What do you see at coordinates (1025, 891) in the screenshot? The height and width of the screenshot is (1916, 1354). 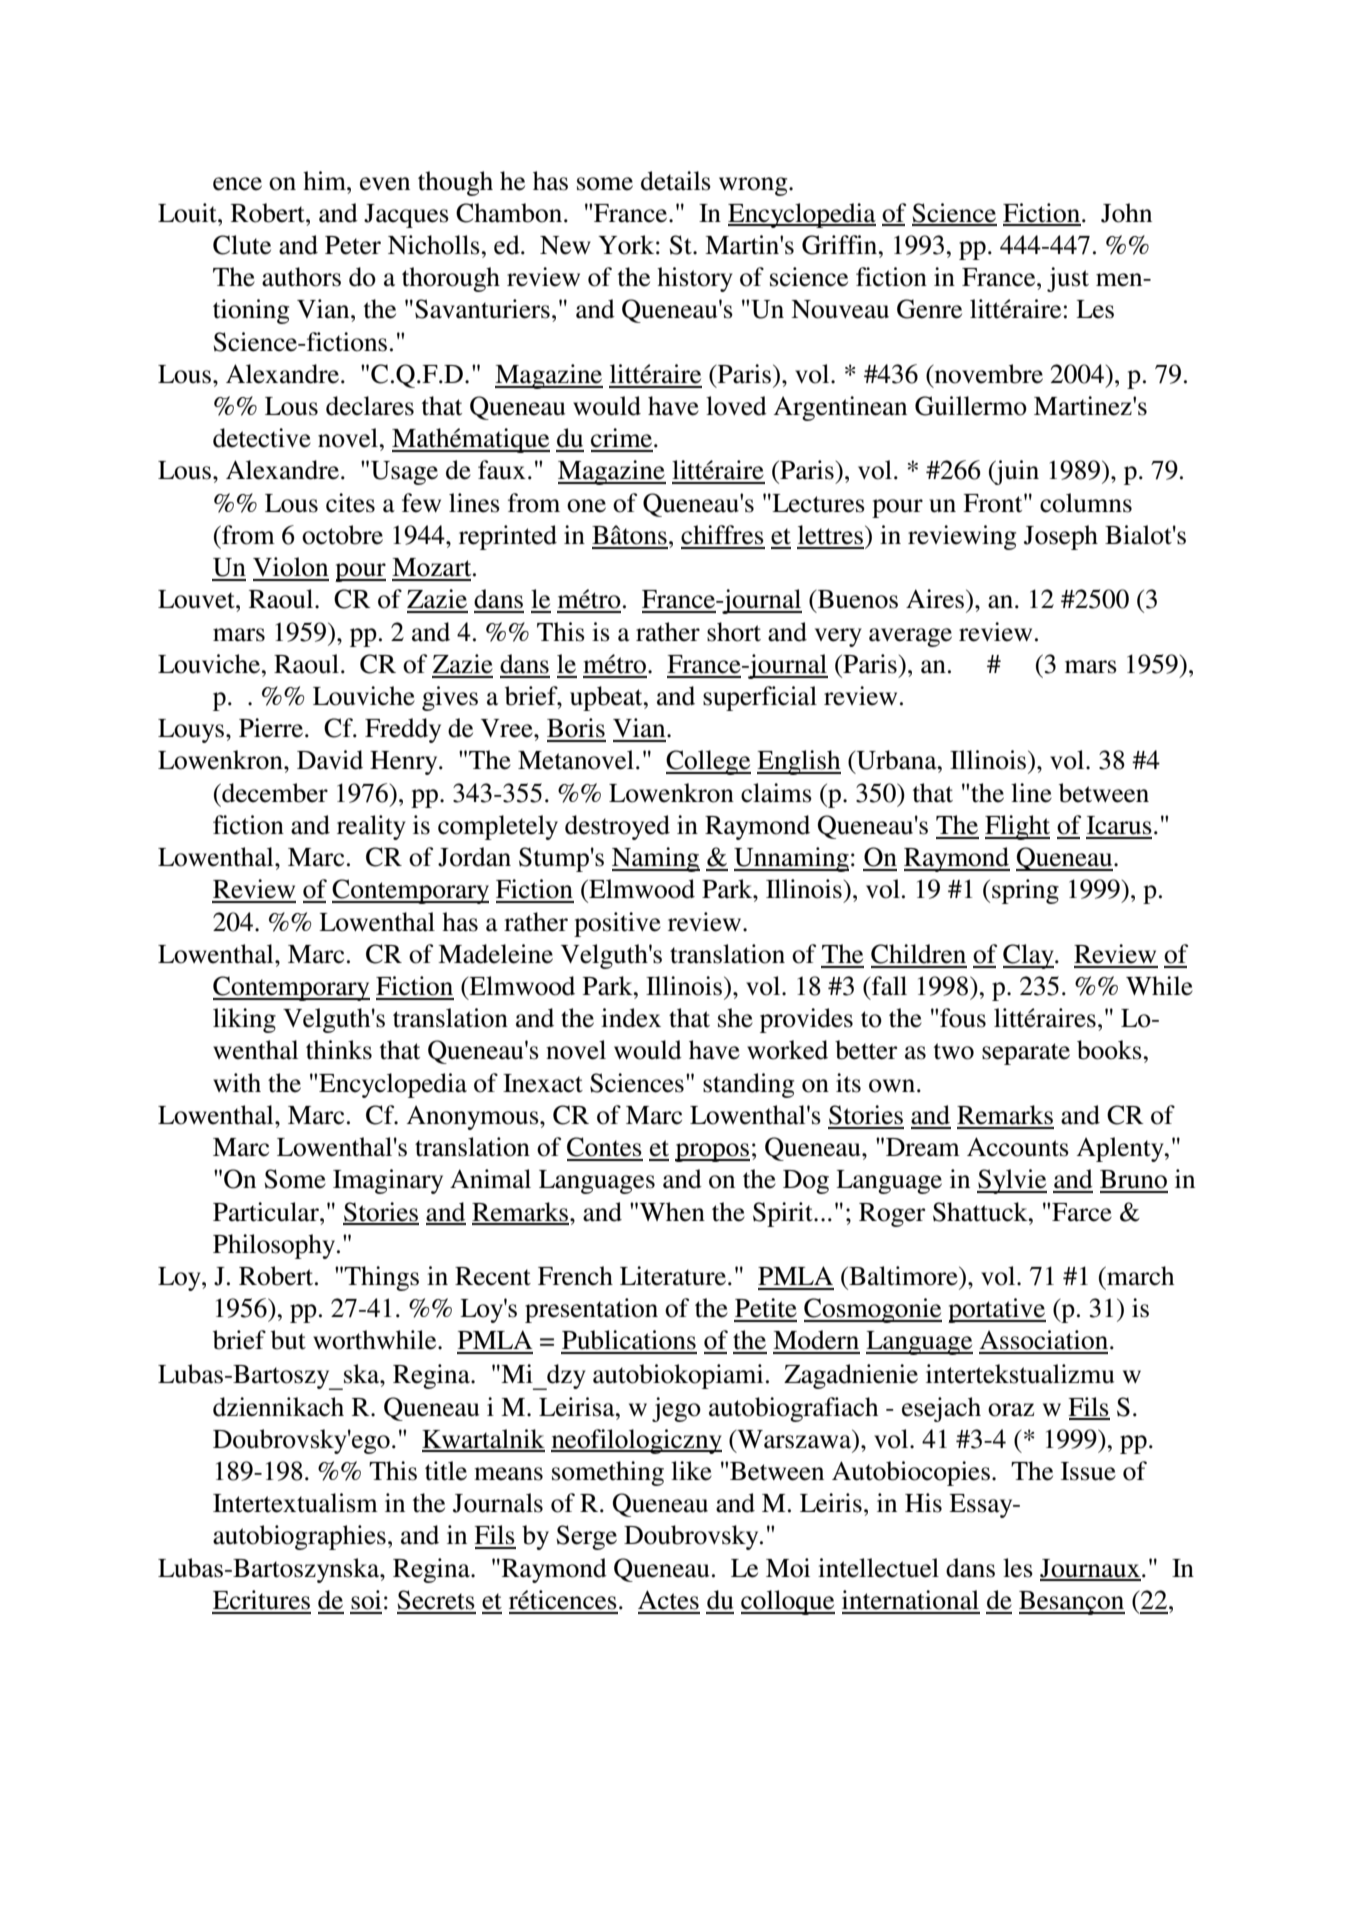 I see `spring` at bounding box center [1025, 891].
